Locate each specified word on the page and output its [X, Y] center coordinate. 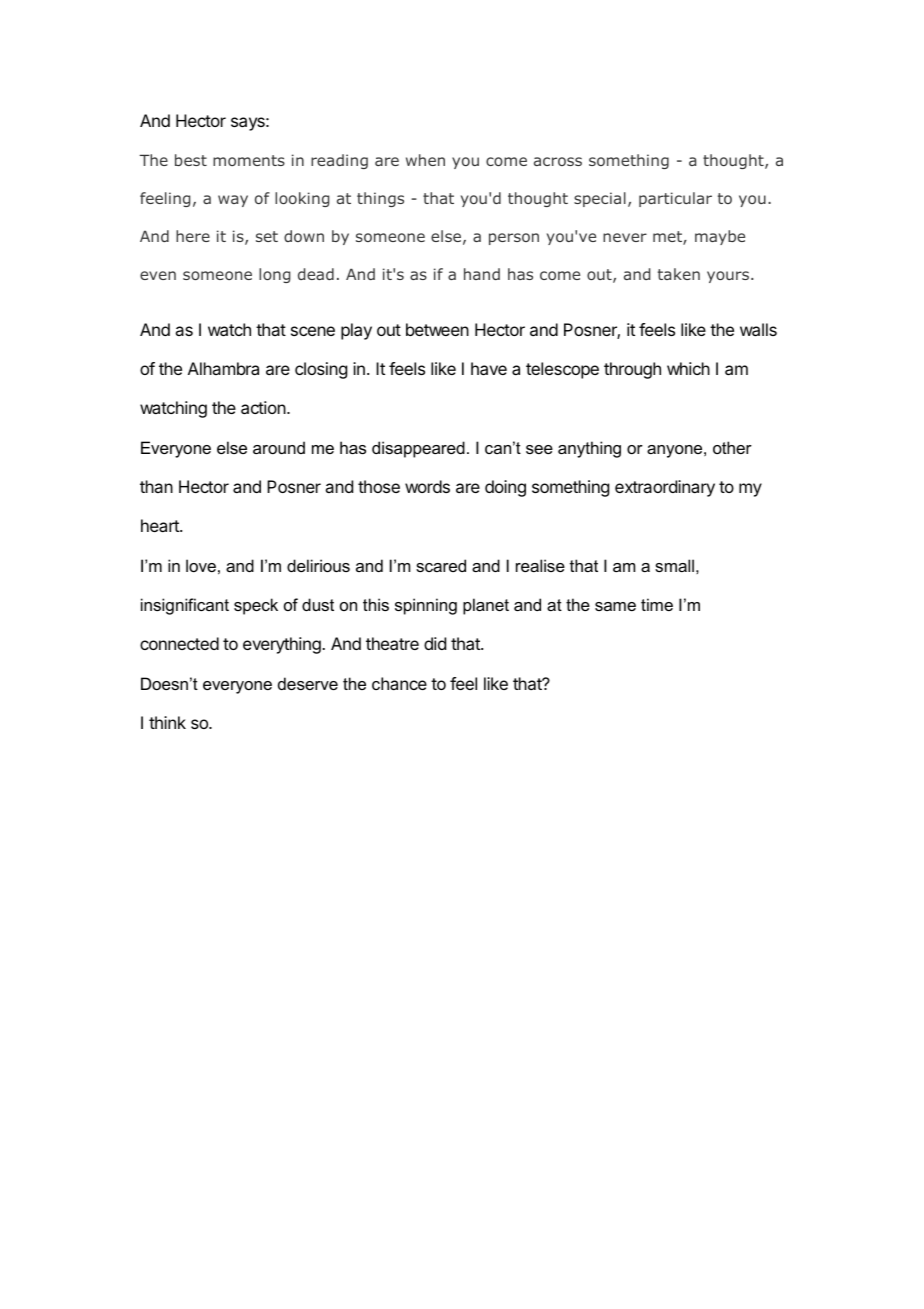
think [167, 722]
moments [249, 160]
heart [161, 525]
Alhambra [223, 368]
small [674, 565]
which [688, 368]
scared [441, 565]
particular [675, 199]
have [489, 368]
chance [399, 683]
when [425, 160]
